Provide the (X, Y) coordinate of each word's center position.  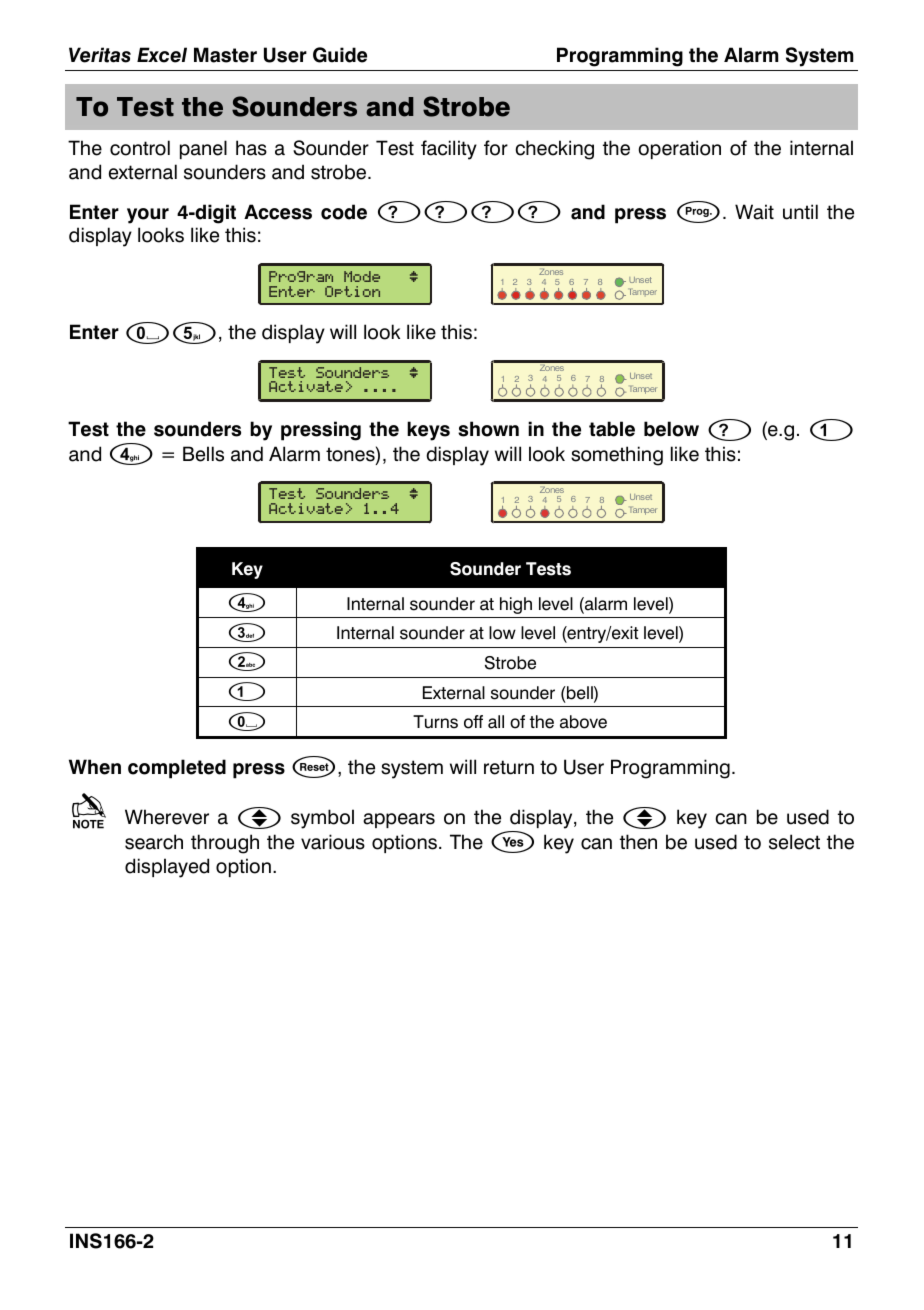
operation (679, 149)
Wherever (167, 817)
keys (428, 431)
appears (399, 820)
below (671, 429)
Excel (162, 55)
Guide (340, 55)
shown (488, 429)
